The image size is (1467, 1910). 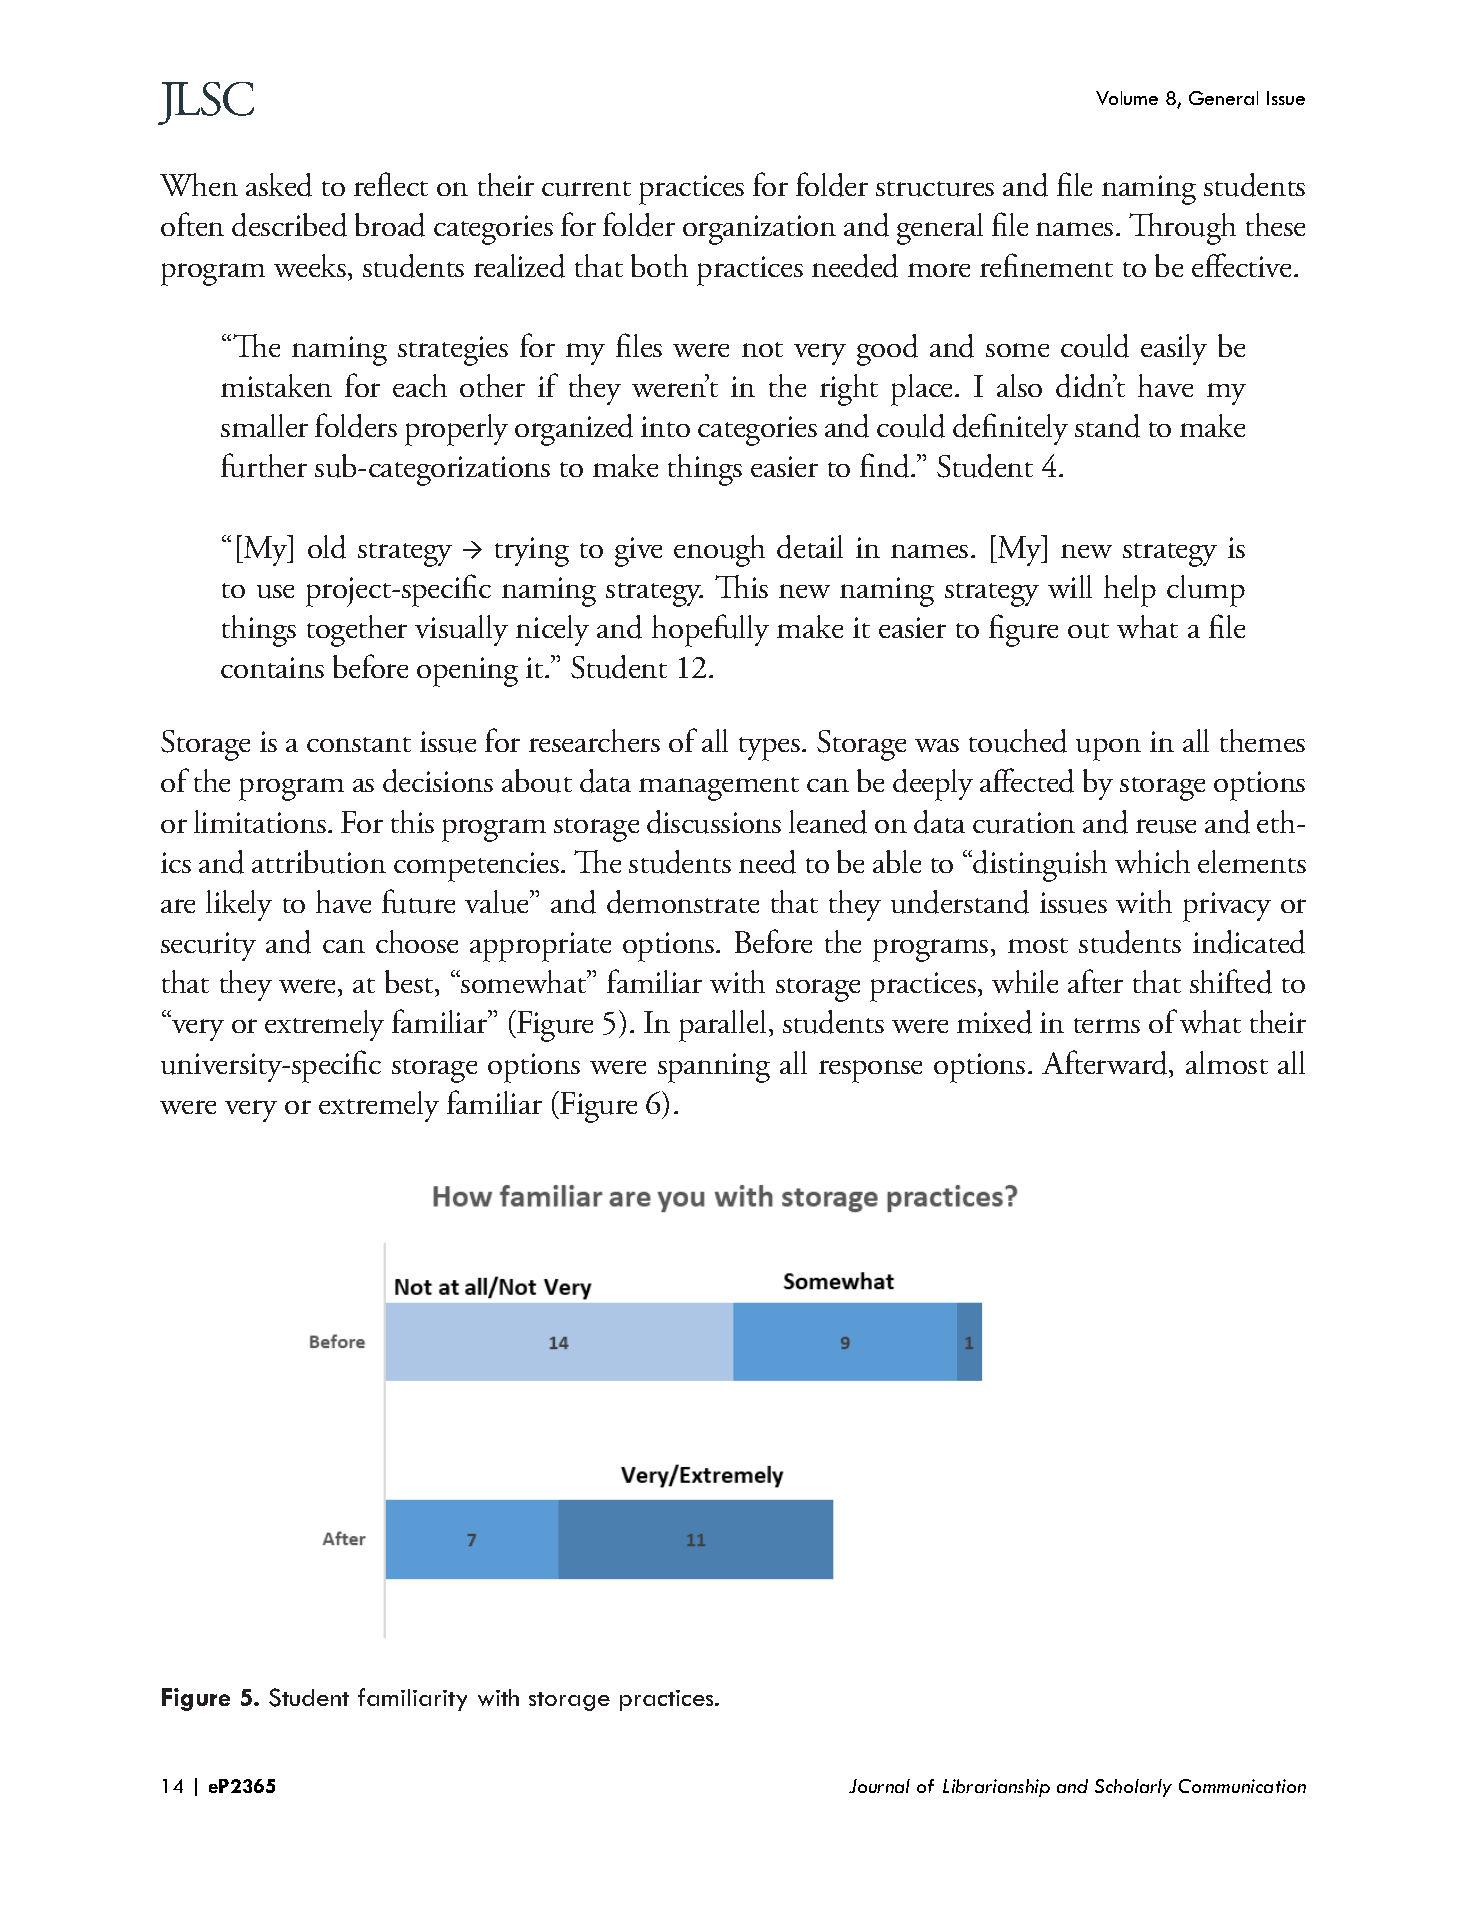 I want to click on terms, so click(x=1107, y=1025).
